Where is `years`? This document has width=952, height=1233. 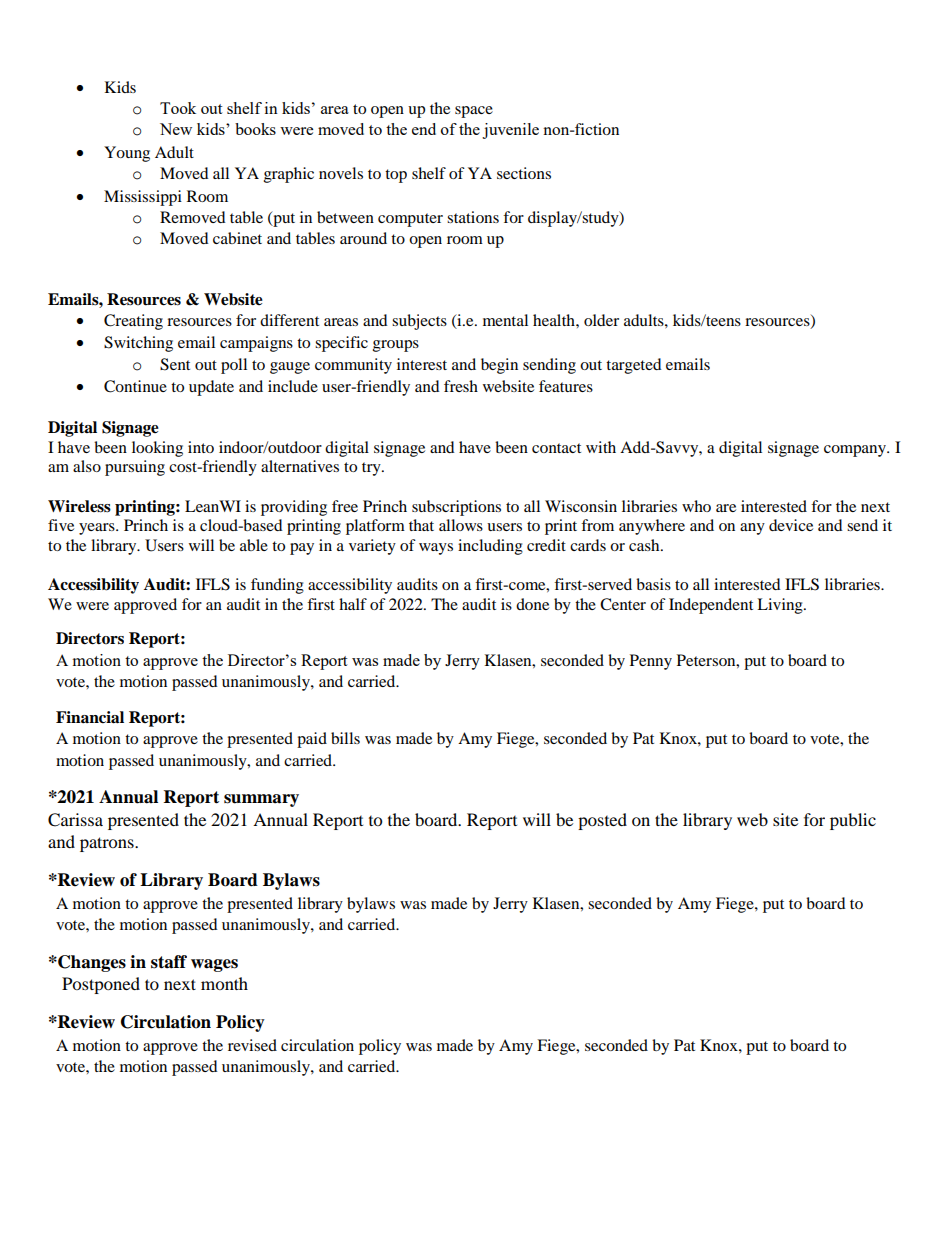
years is located at coordinates (98, 529).
